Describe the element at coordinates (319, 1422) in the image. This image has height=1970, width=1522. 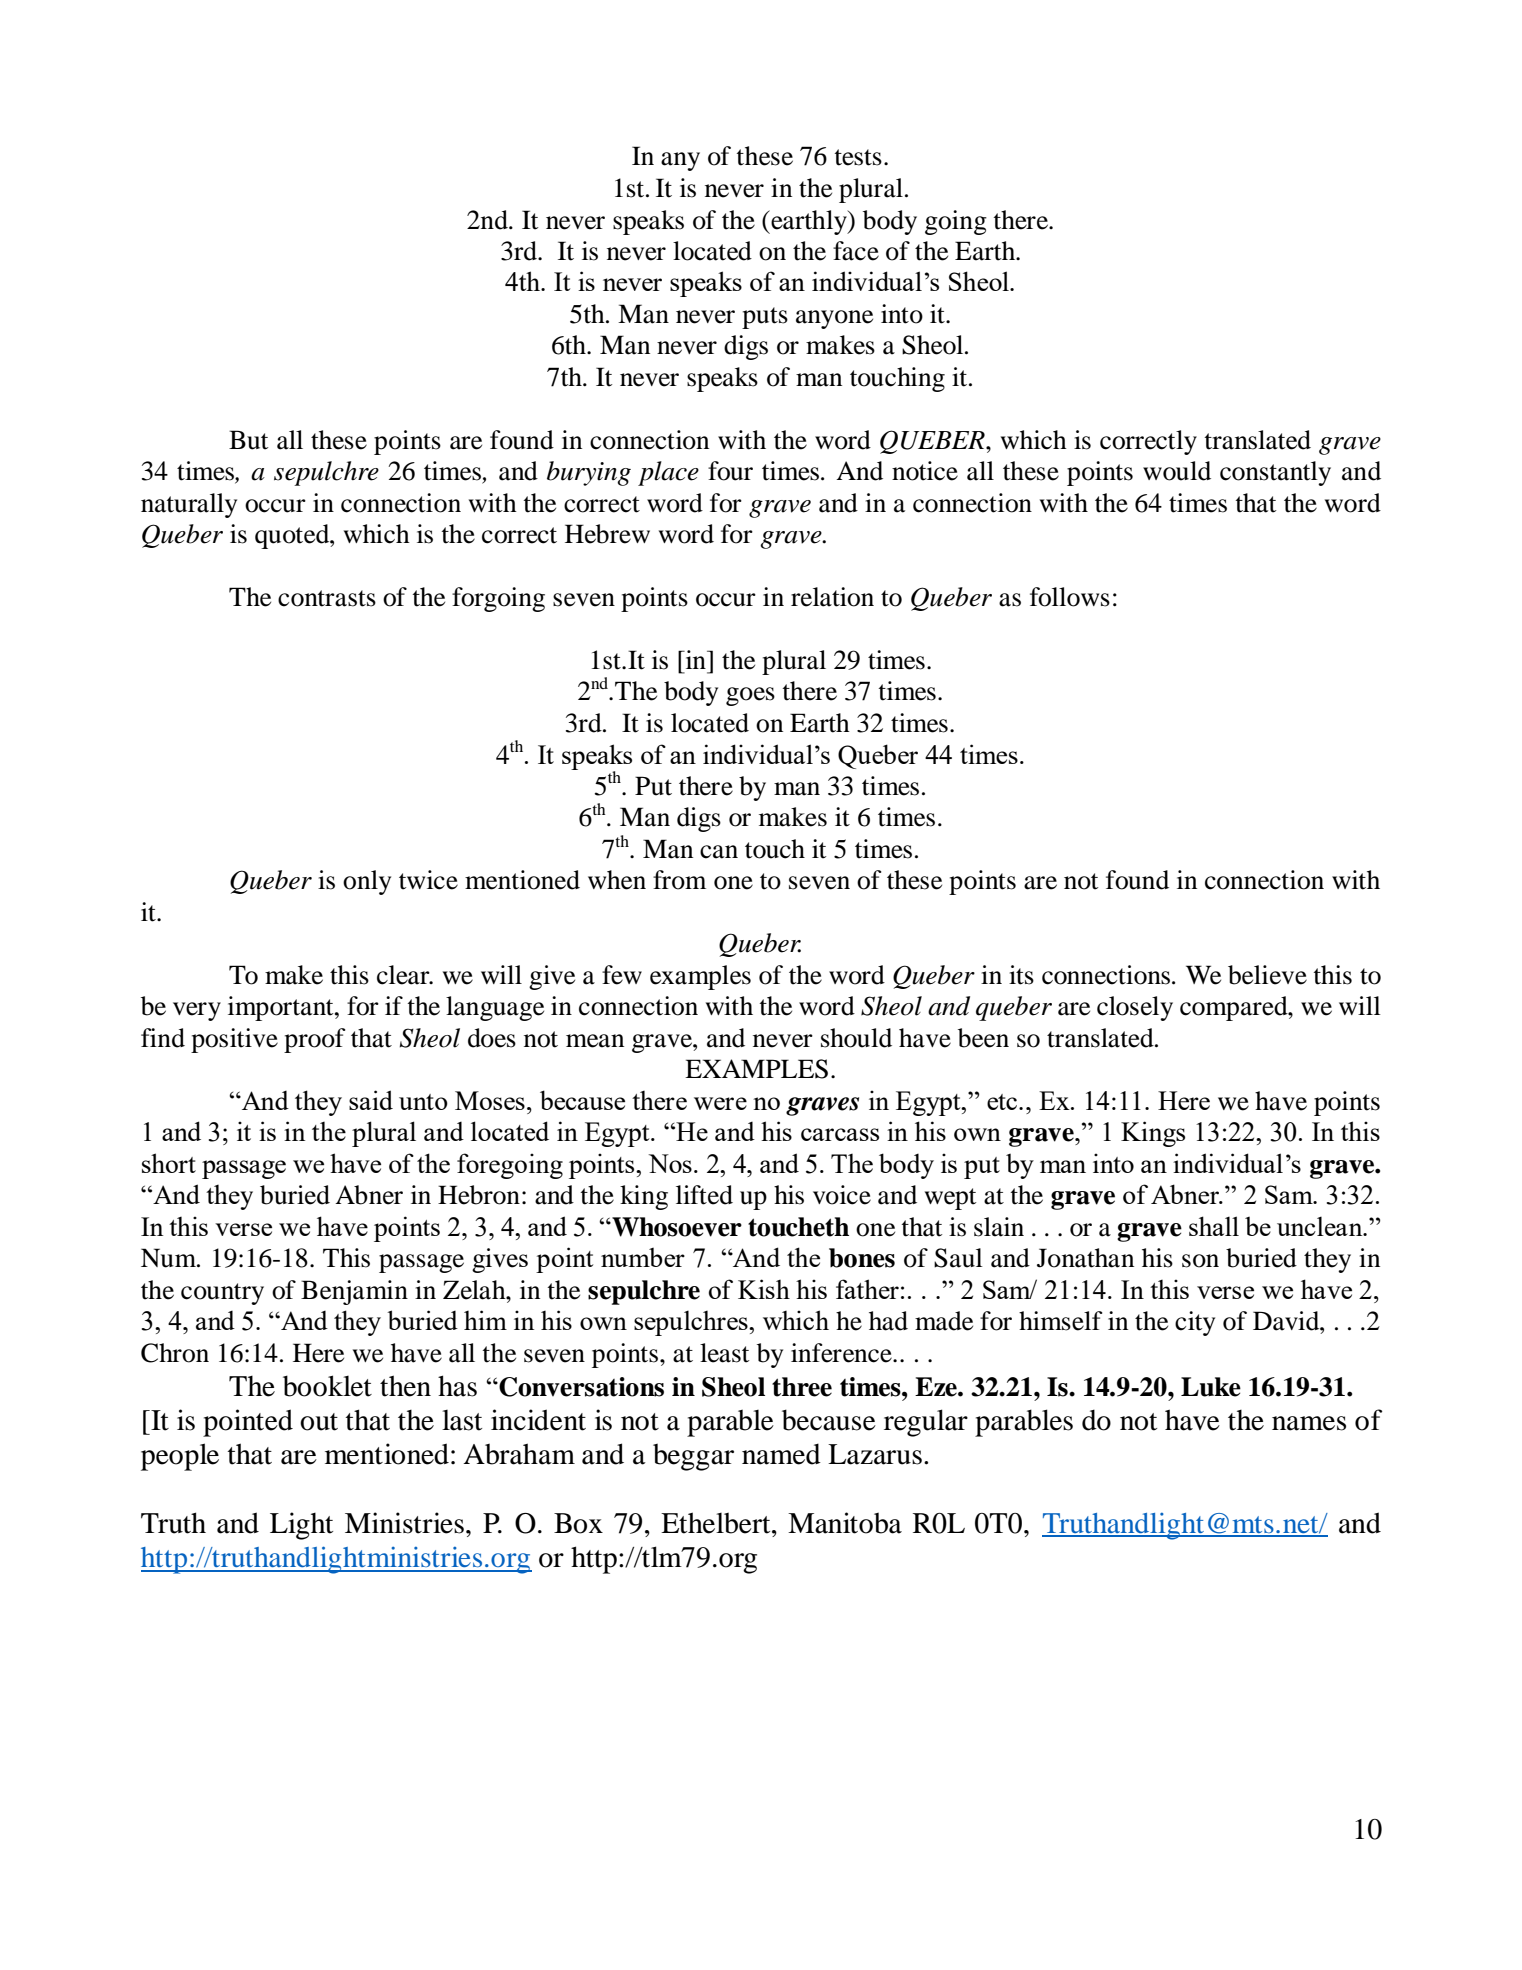
I see `out` at that location.
